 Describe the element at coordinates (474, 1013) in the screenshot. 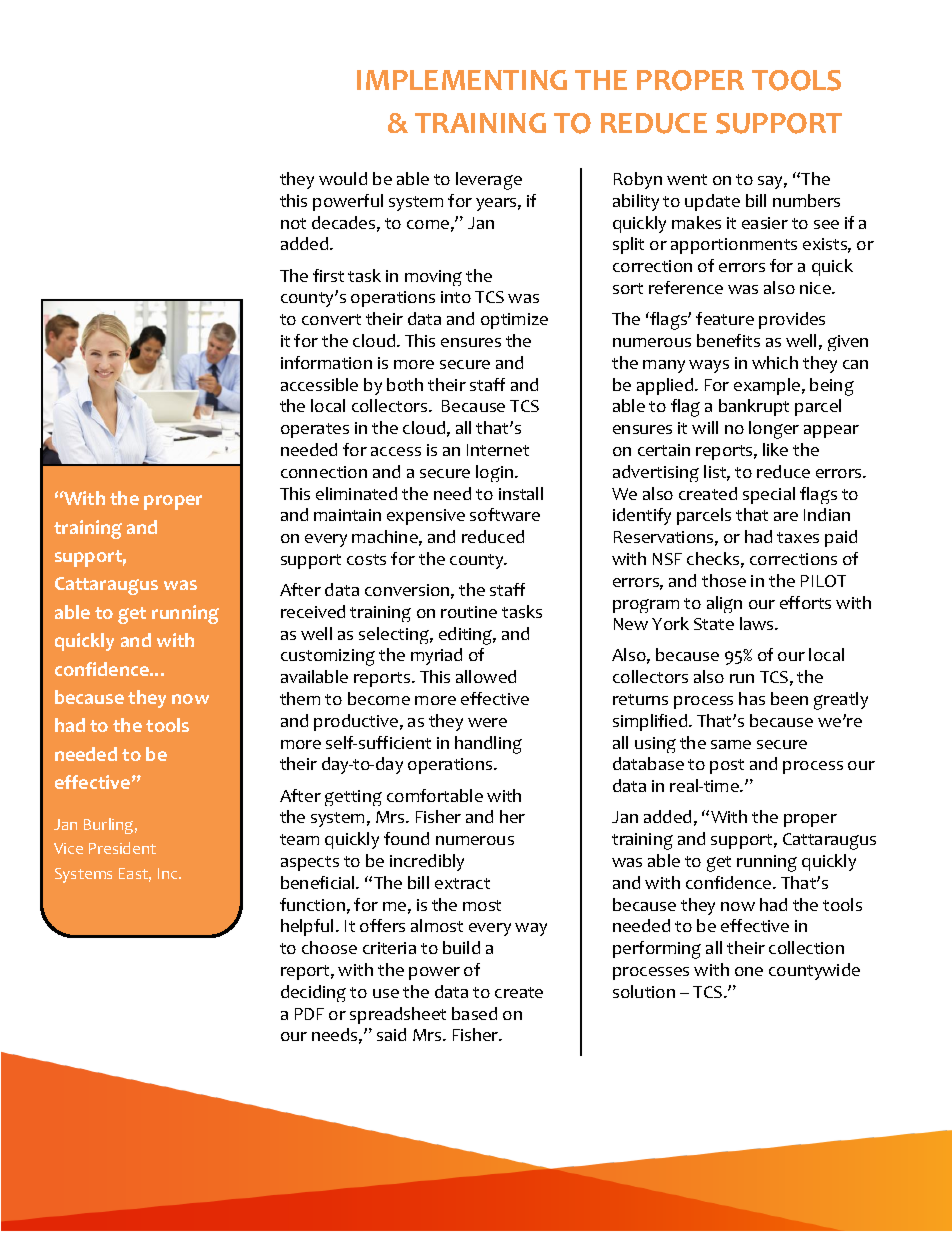

I see `based` at that location.
